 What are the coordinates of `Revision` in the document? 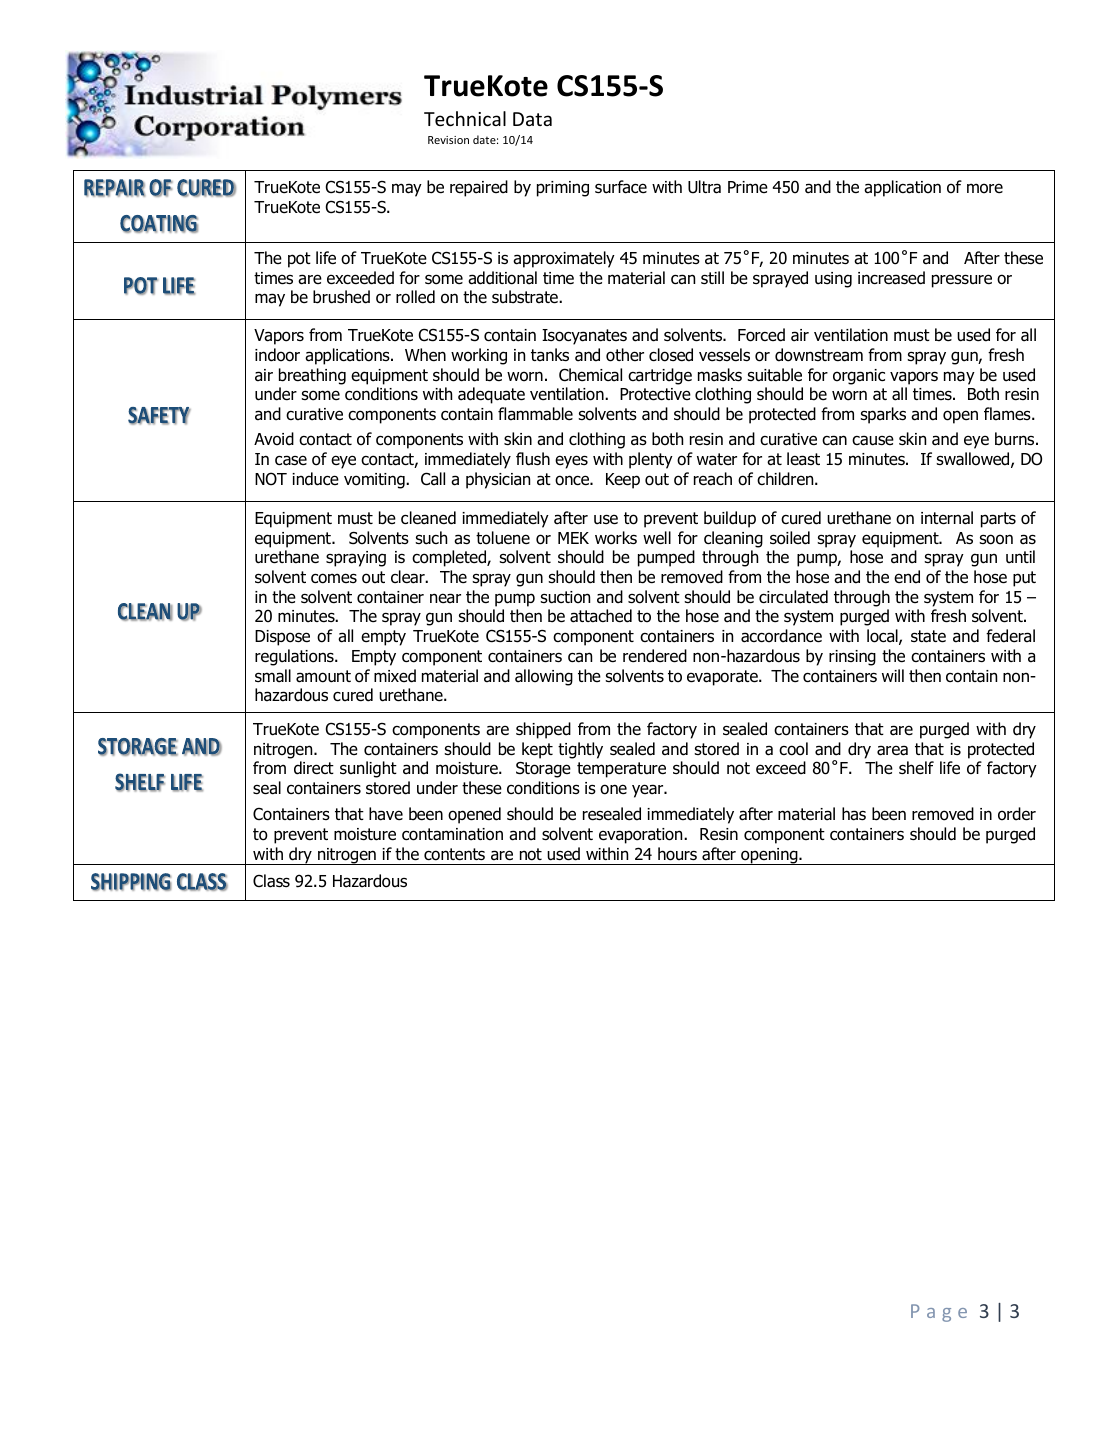 It's located at (448, 140).
